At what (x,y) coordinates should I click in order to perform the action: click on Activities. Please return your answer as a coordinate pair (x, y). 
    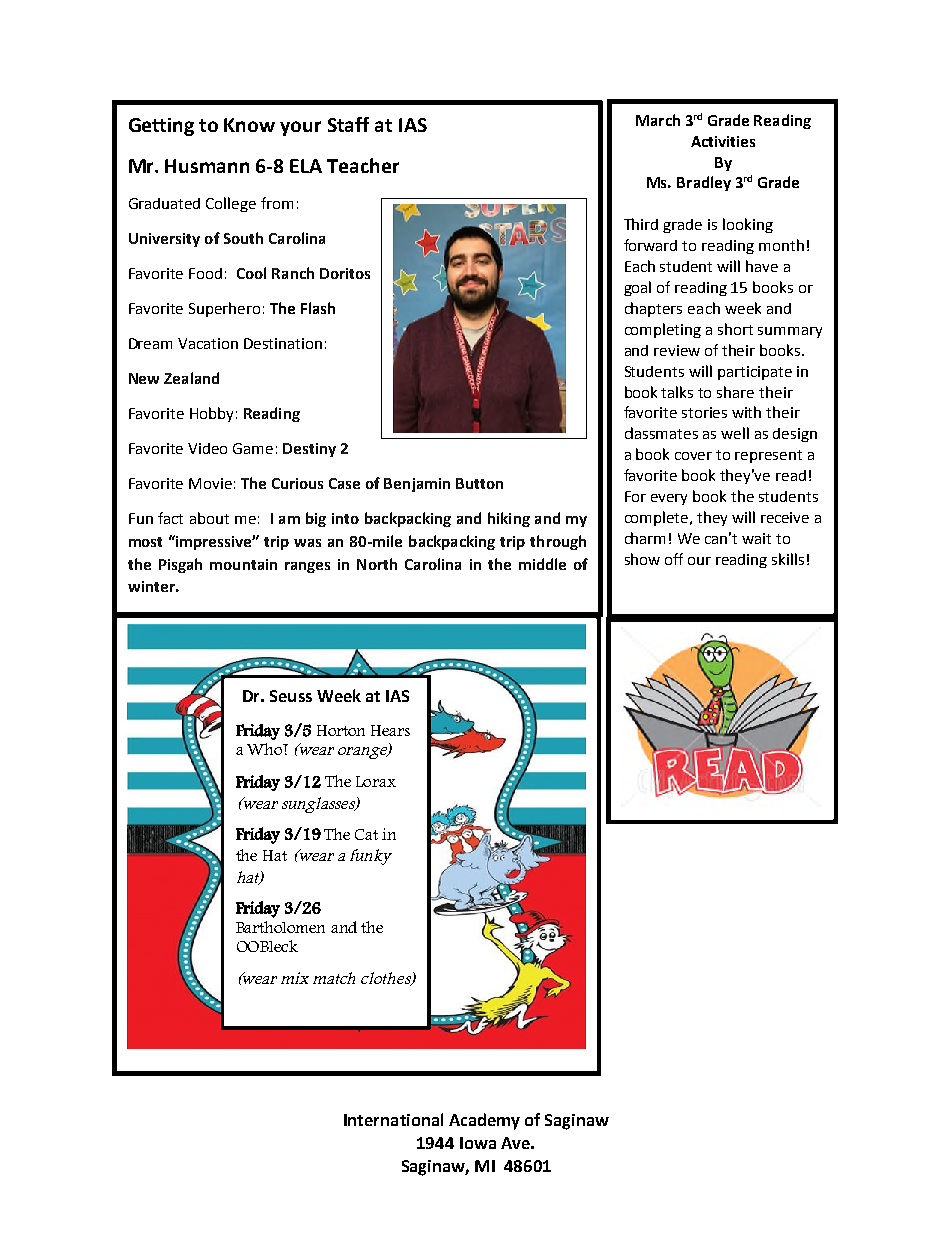
    Looking at the image, I should click on (723, 141).
